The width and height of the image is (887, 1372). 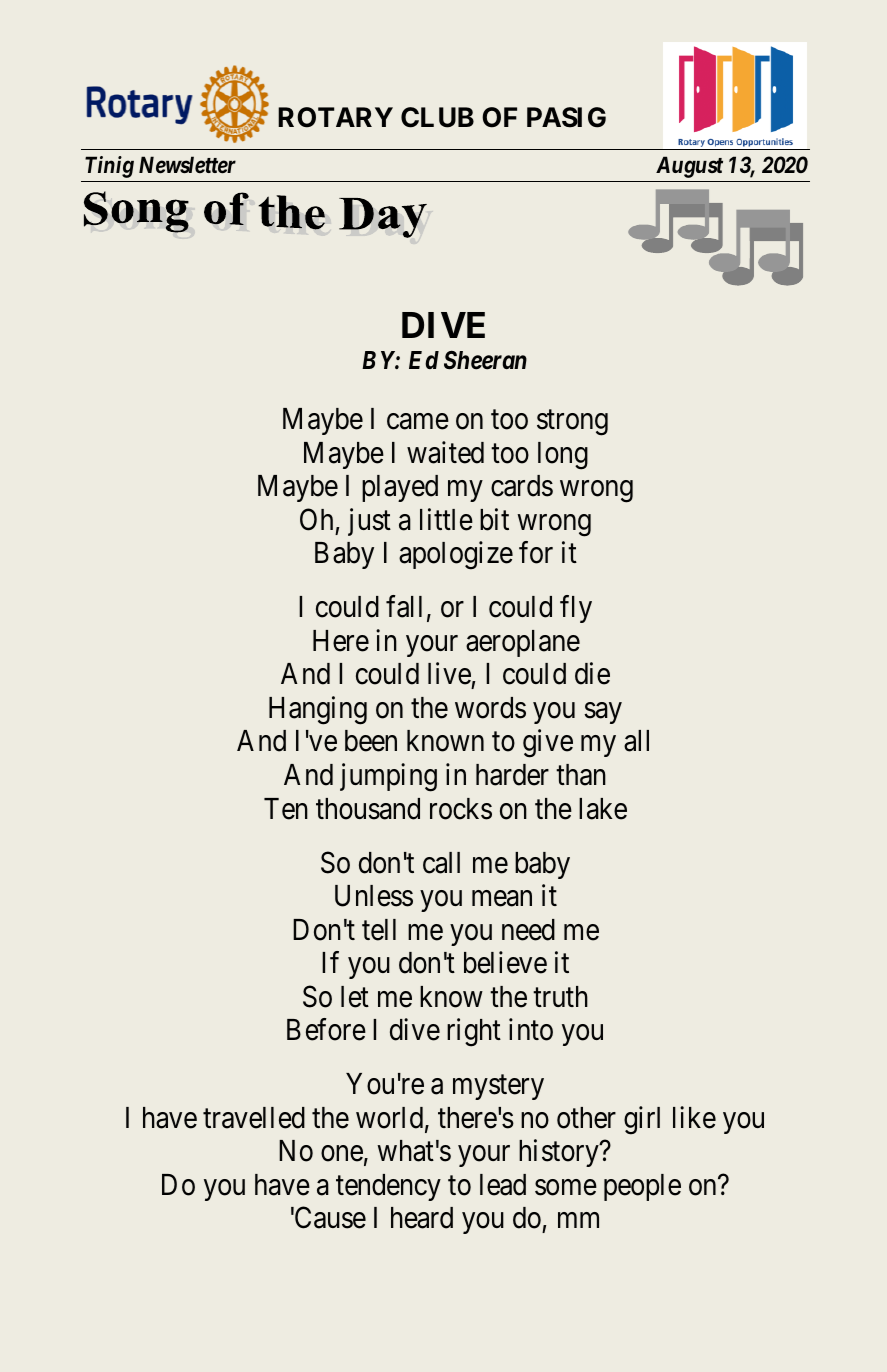 I want to click on little, so click(x=446, y=519).
